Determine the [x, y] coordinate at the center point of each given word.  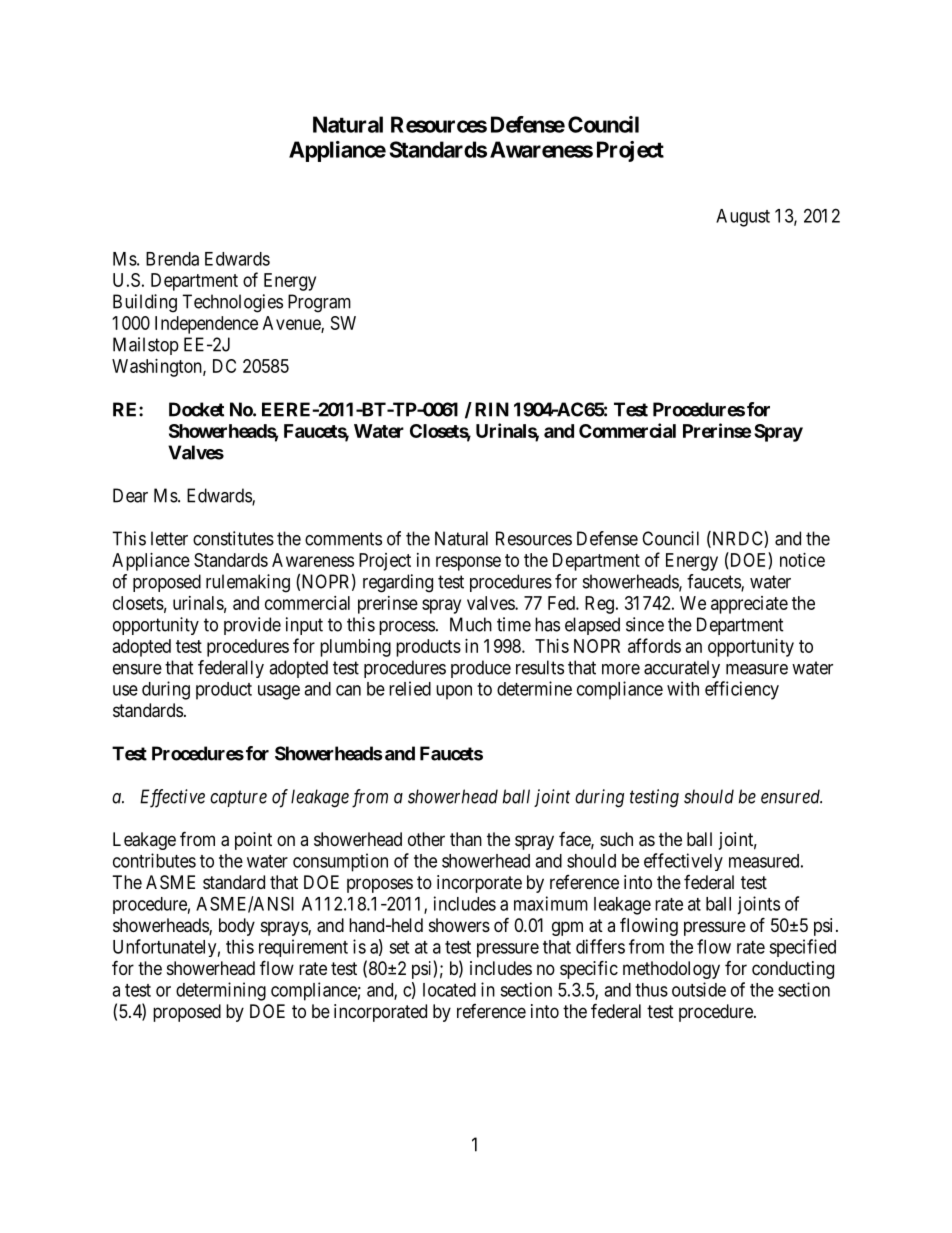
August [743, 218]
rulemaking [248, 583]
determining [221, 991]
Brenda [172, 259]
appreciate [749, 605]
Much [471, 624]
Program [319, 303]
